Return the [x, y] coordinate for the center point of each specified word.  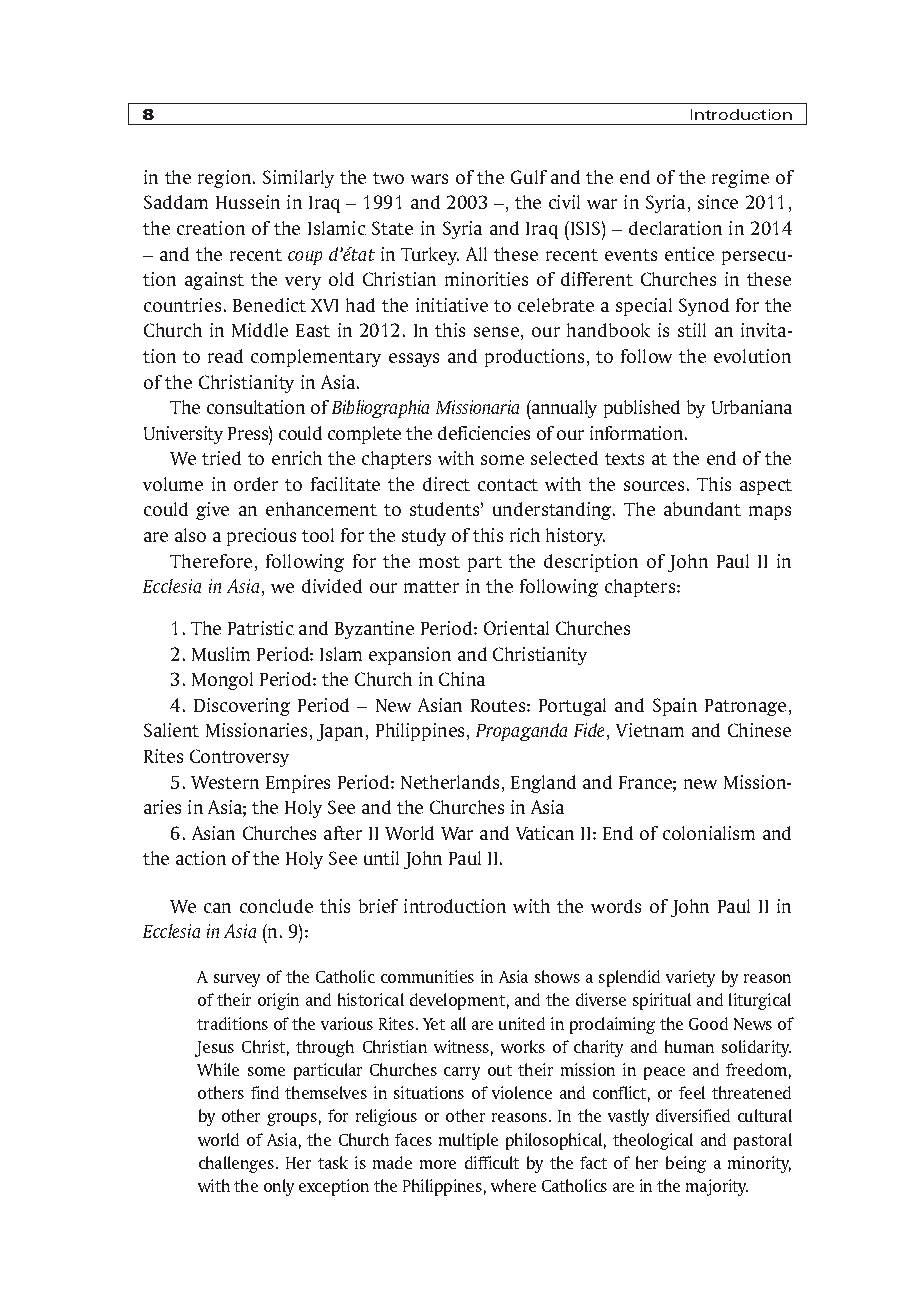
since [718, 202]
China [462, 679]
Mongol [222, 681]
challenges [236, 1164]
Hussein [248, 202]
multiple [468, 1141]
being [686, 1164]
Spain [675, 707]
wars [429, 179]
